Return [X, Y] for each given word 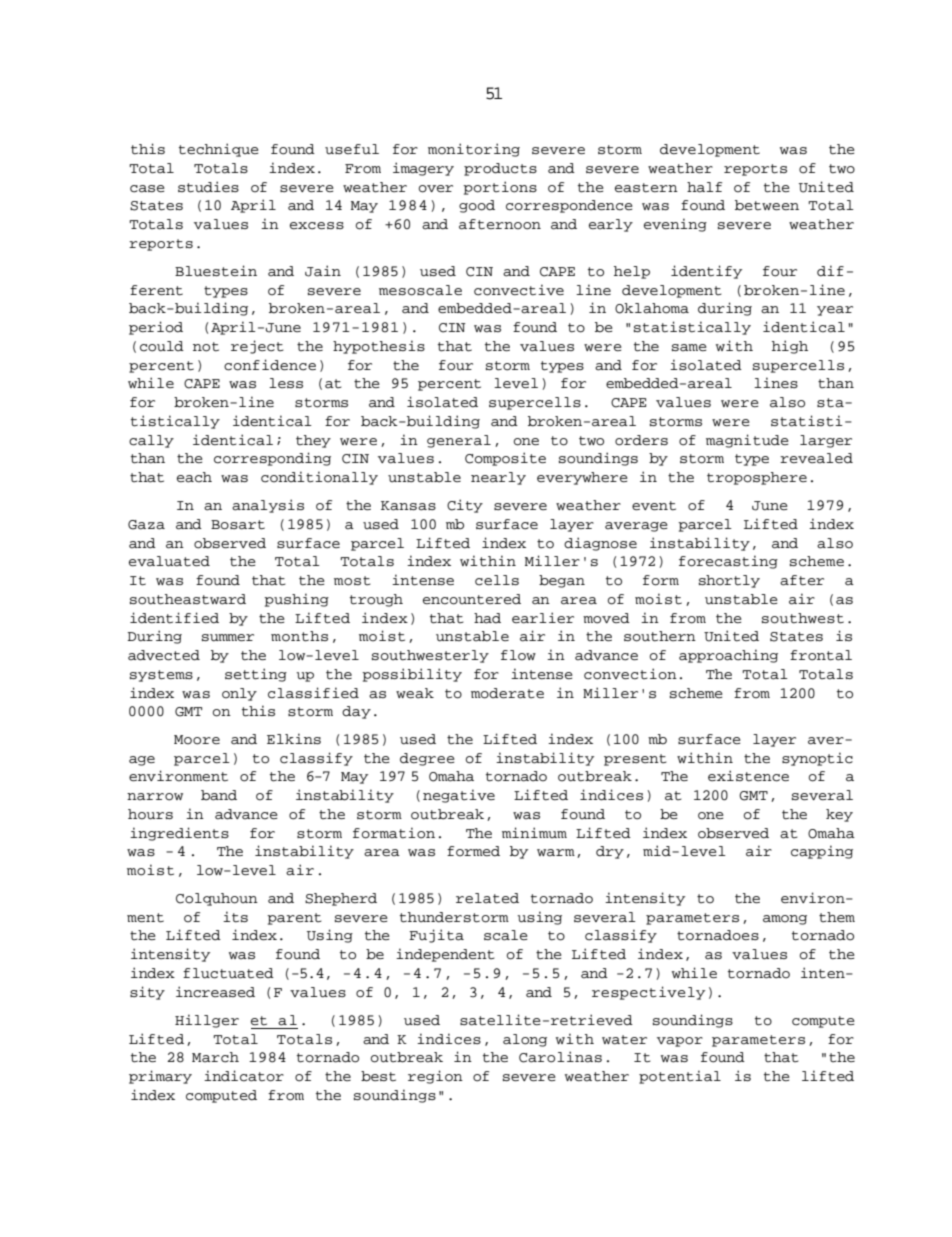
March [215, 1057]
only [239, 694]
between [767, 205]
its [235, 917]
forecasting [728, 562]
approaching [728, 656]
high [790, 347]
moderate [507, 693]
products [500, 169]
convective [519, 290]
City [465, 506]
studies [208, 187]
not [206, 347]
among [785, 920]
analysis [268, 506]
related [487, 898]
